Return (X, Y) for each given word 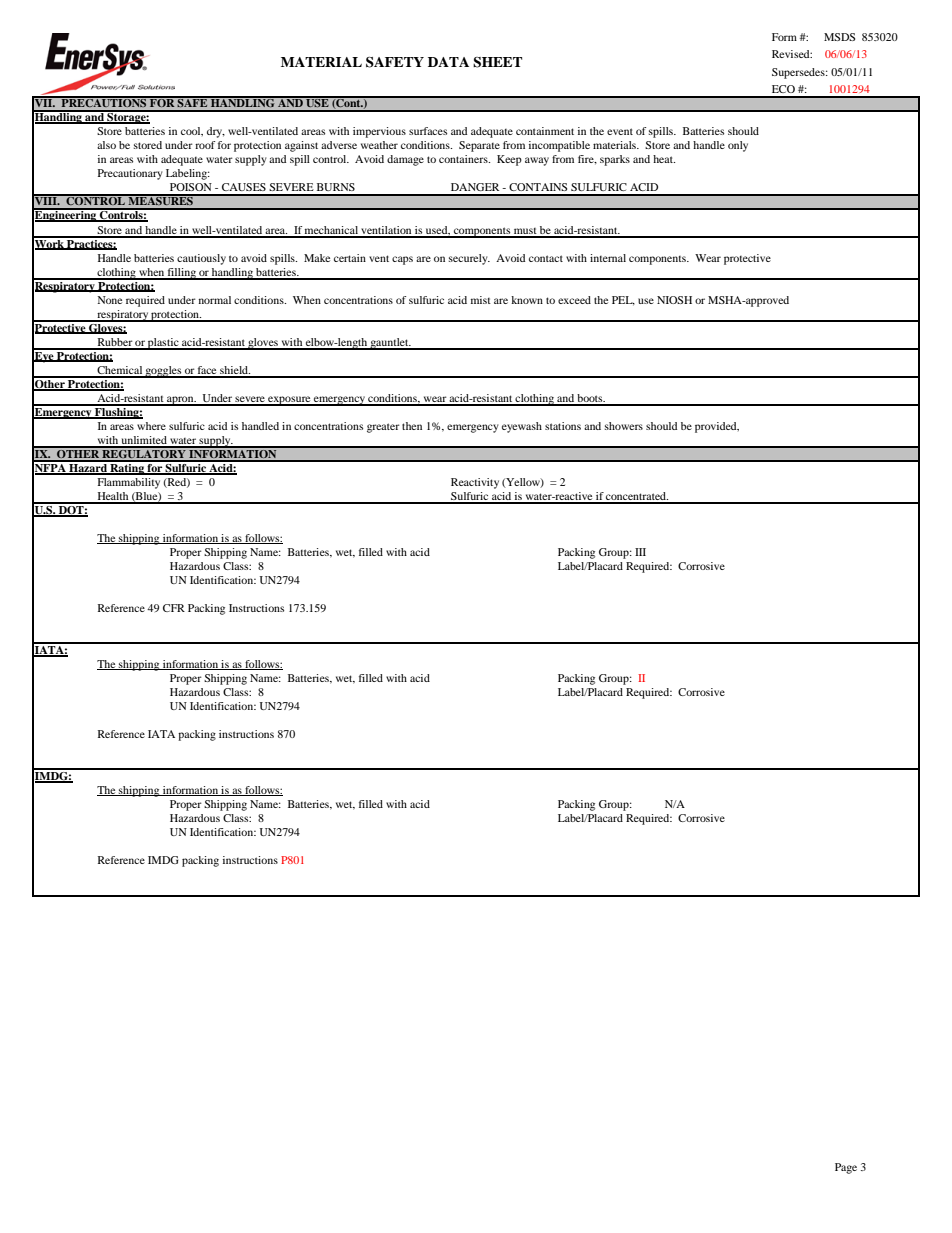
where (151, 426)
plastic (163, 344)
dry (216, 132)
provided (717, 427)
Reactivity (475, 483)
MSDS (839, 37)
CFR (174, 608)
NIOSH (674, 300)
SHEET (497, 62)
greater (383, 428)
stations (563, 426)
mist (481, 300)
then (412, 426)
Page (846, 1168)
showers (624, 426)
